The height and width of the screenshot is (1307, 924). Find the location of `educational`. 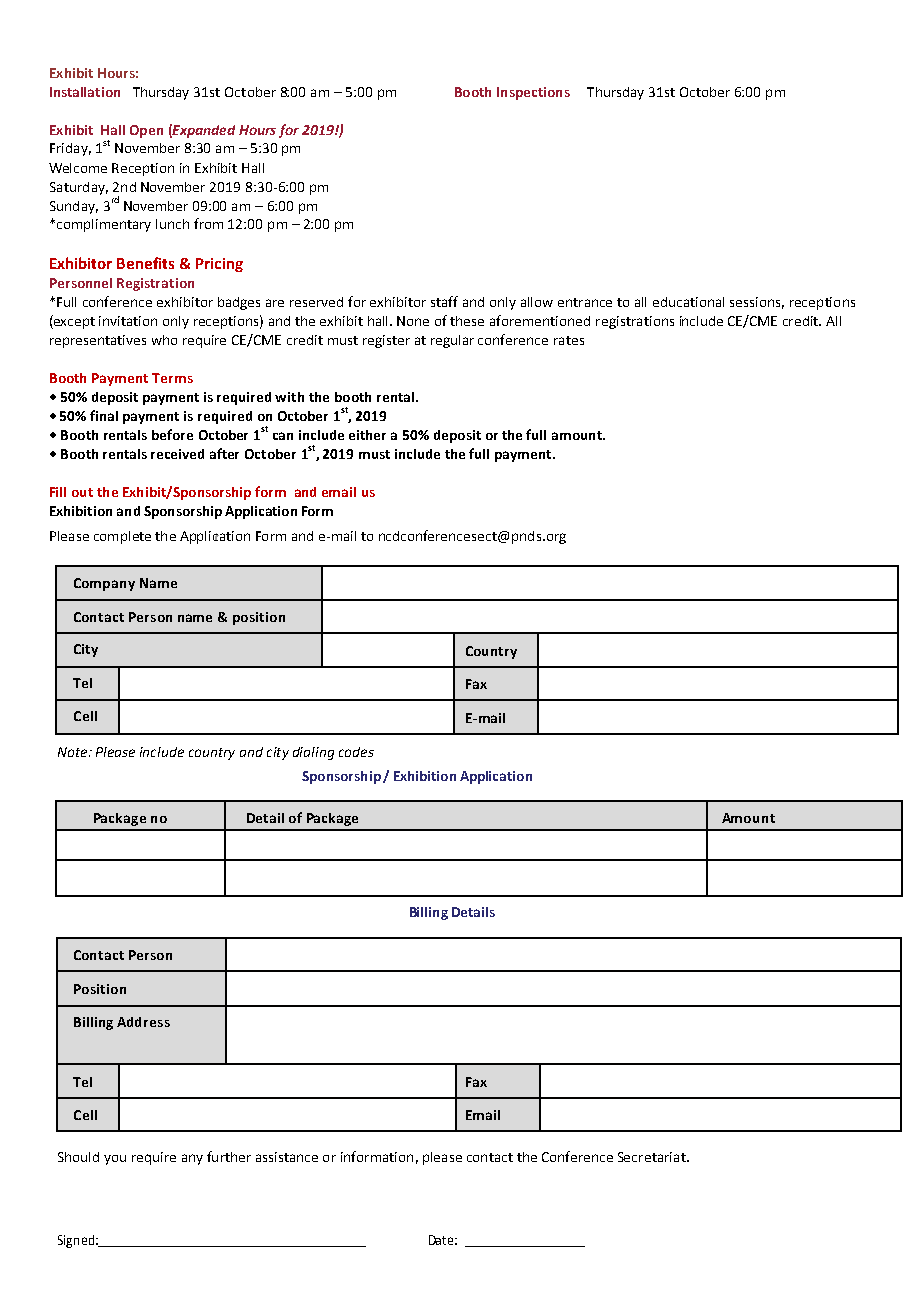

educational is located at coordinates (688, 302).
